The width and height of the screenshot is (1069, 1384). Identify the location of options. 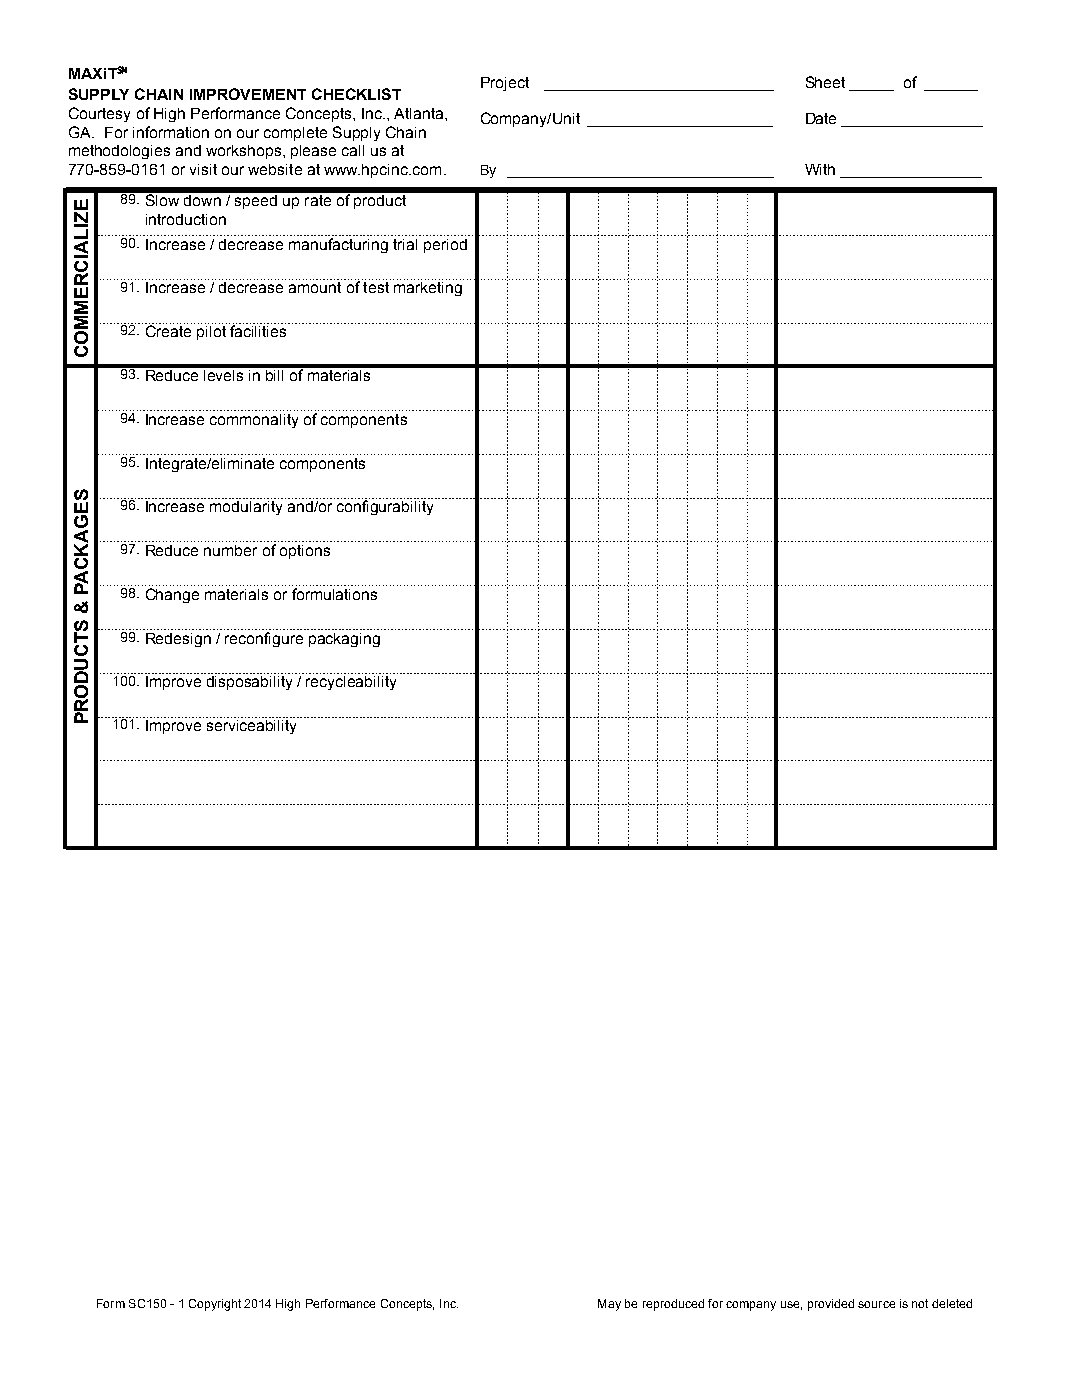
(305, 552).
